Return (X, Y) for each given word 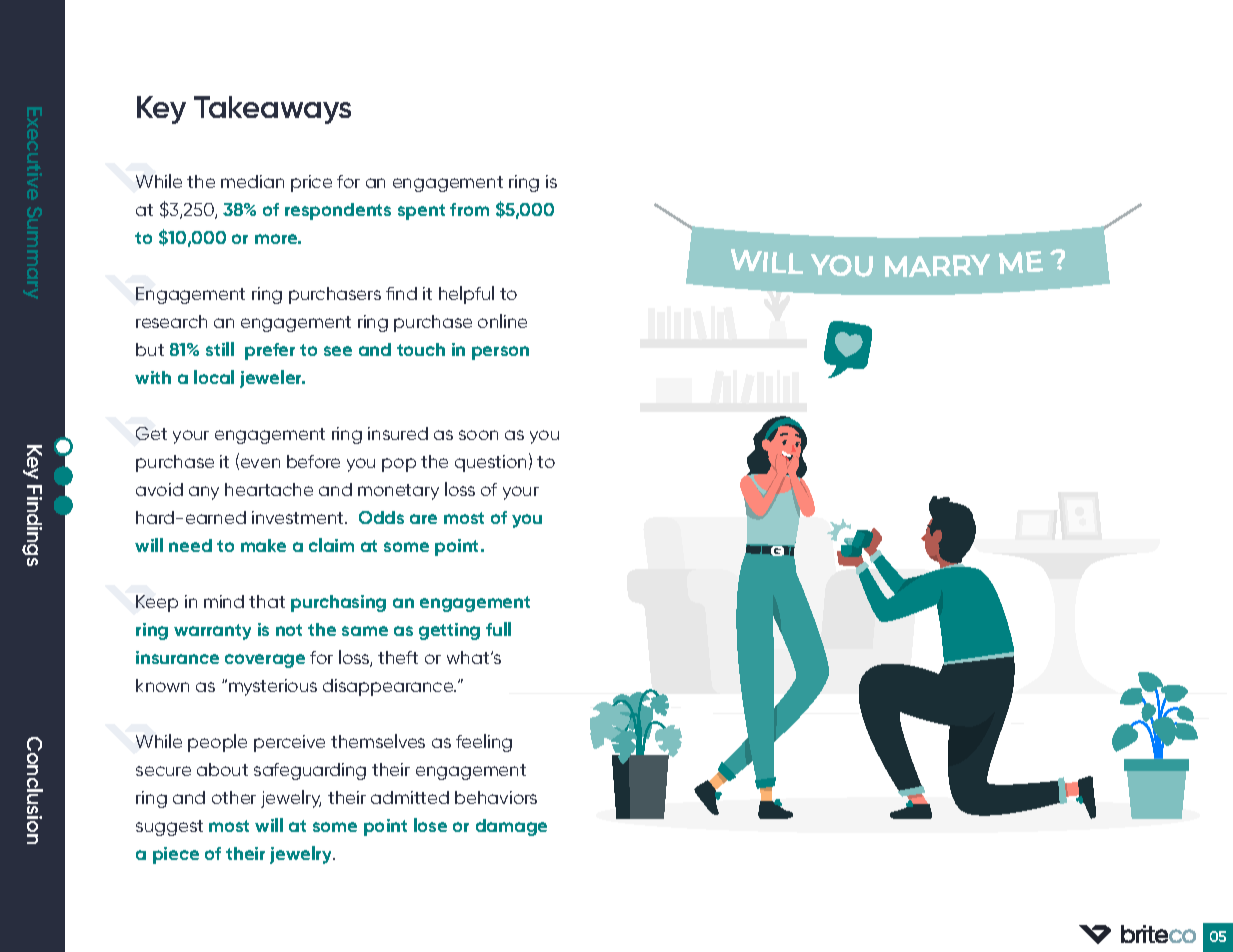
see (338, 351)
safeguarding (310, 771)
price (311, 183)
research (171, 321)
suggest (169, 828)
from (469, 209)
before (313, 461)
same (365, 631)
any (204, 493)
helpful (466, 295)
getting (449, 631)
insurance (177, 657)
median (252, 181)
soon (478, 435)
